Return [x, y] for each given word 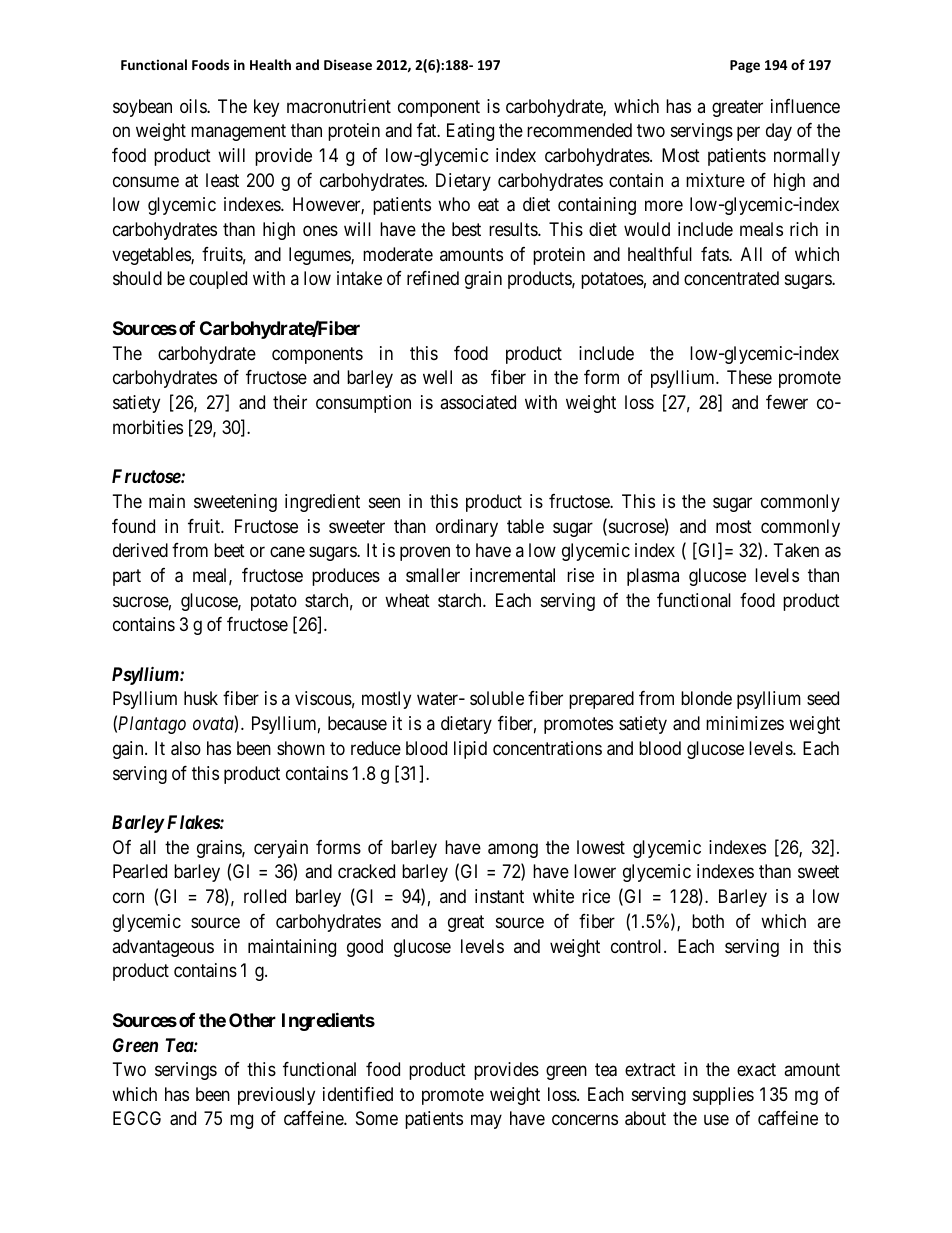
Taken [796, 550]
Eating [470, 132]
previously [276, 1096]
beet [229, 550]
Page [745, 66]
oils [194, 106]
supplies [723, 1096]
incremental [512, 575]
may [486, 1122]
